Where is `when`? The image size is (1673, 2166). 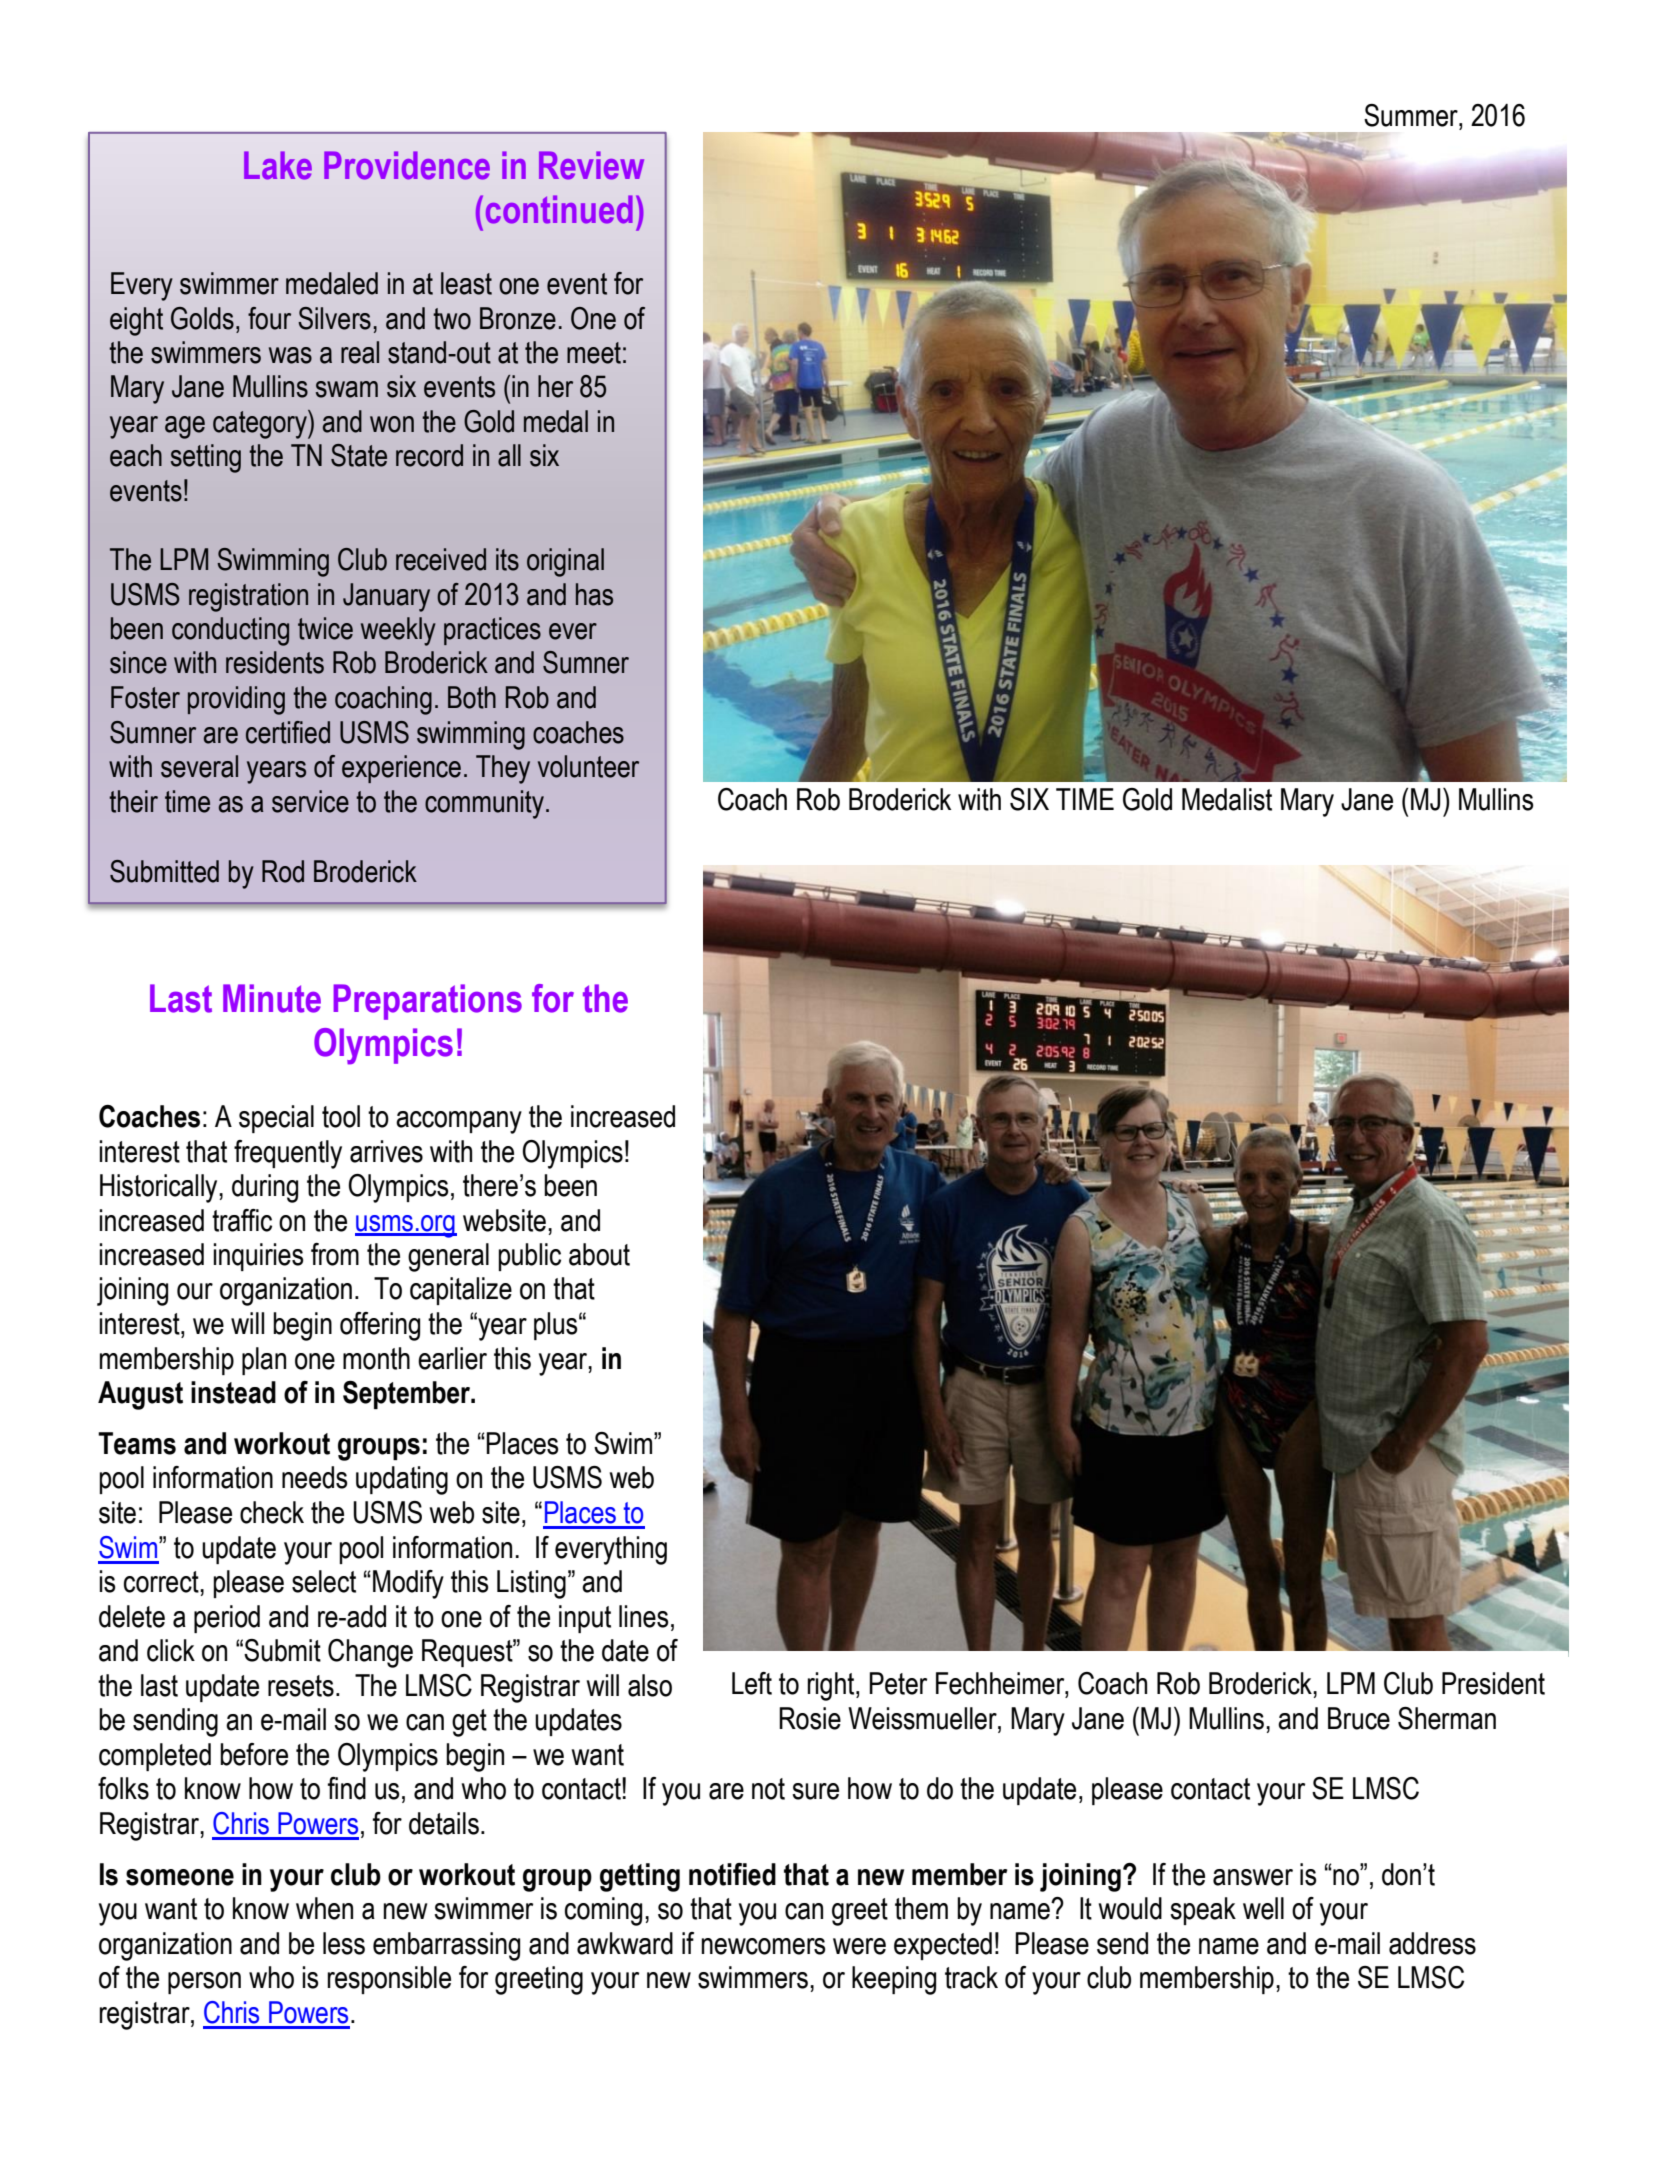
when is located at coordinates (324, 1908).
